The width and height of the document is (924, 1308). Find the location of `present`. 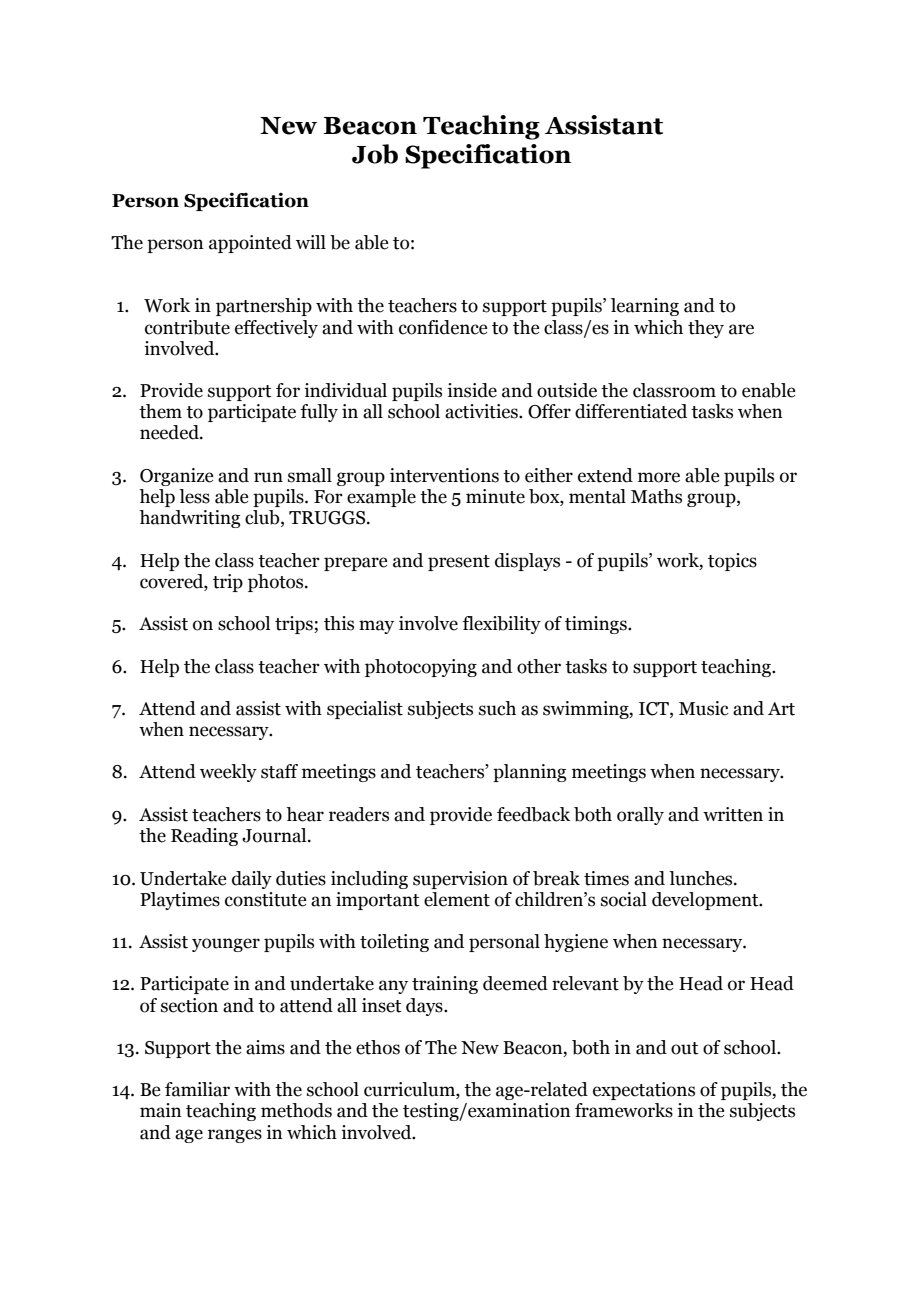

present is located at coordinates (459, 563).
